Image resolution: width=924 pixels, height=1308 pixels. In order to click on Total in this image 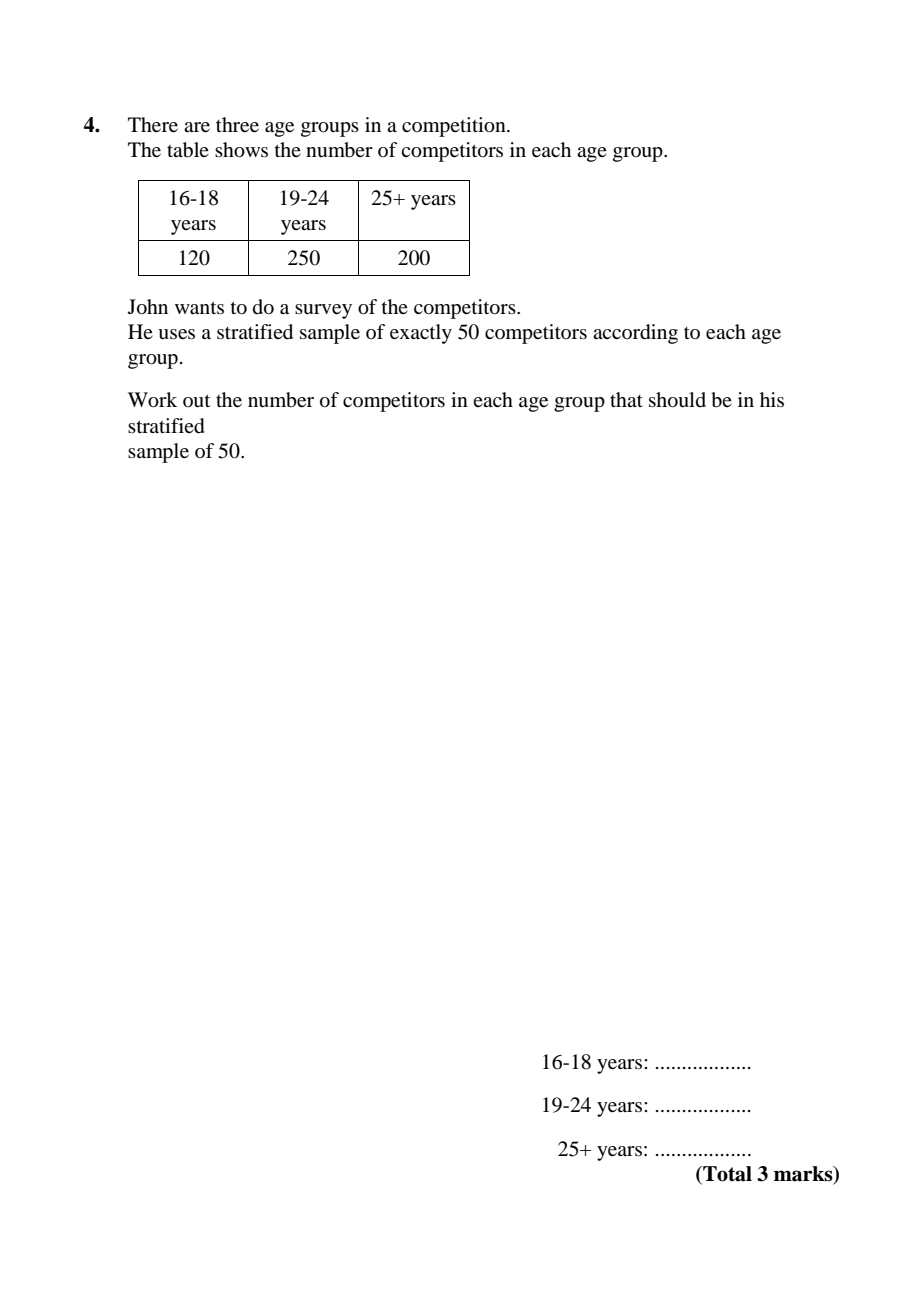, I will do `click(726, 1175)`.
